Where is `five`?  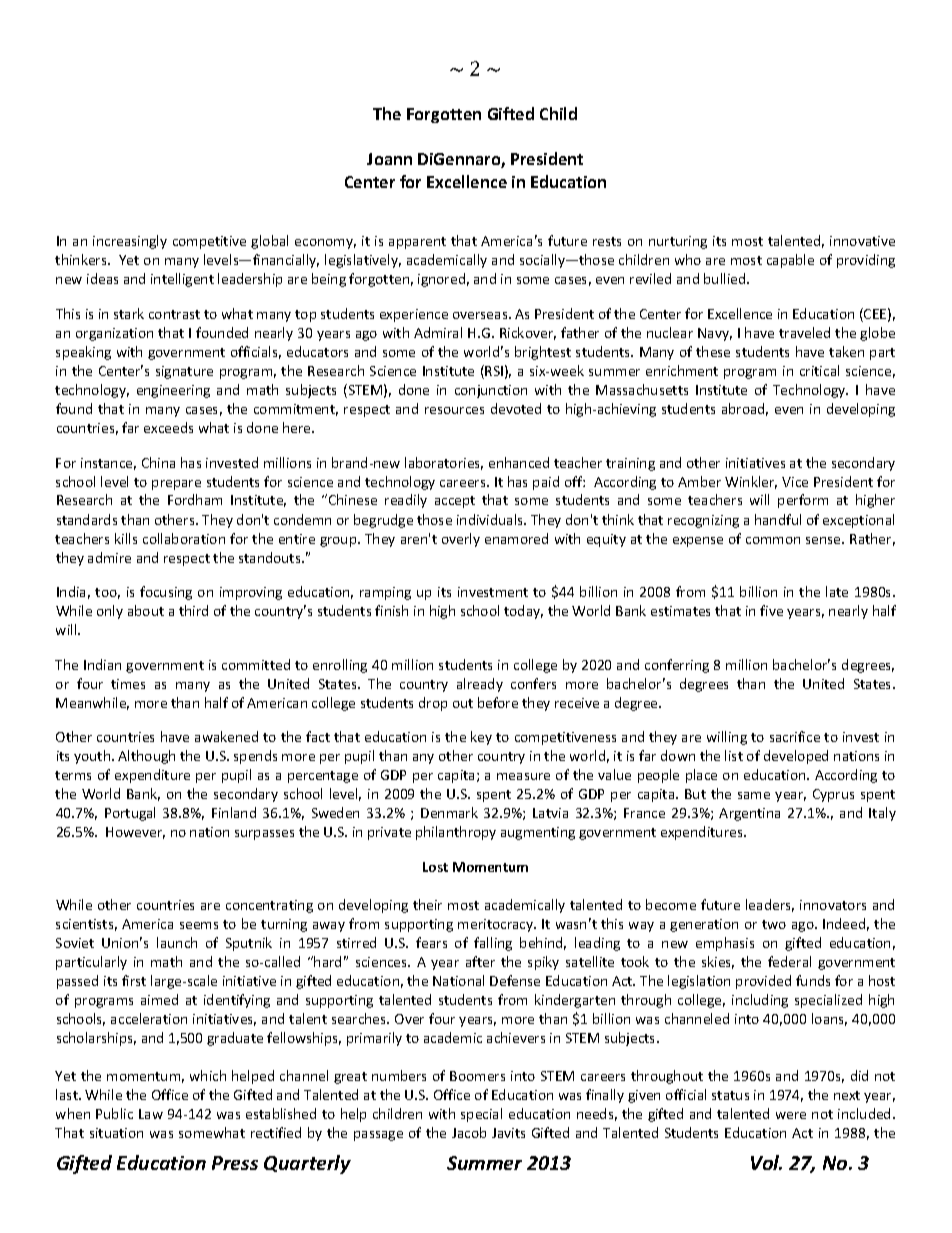 five is located at coordinates (771, 610).
